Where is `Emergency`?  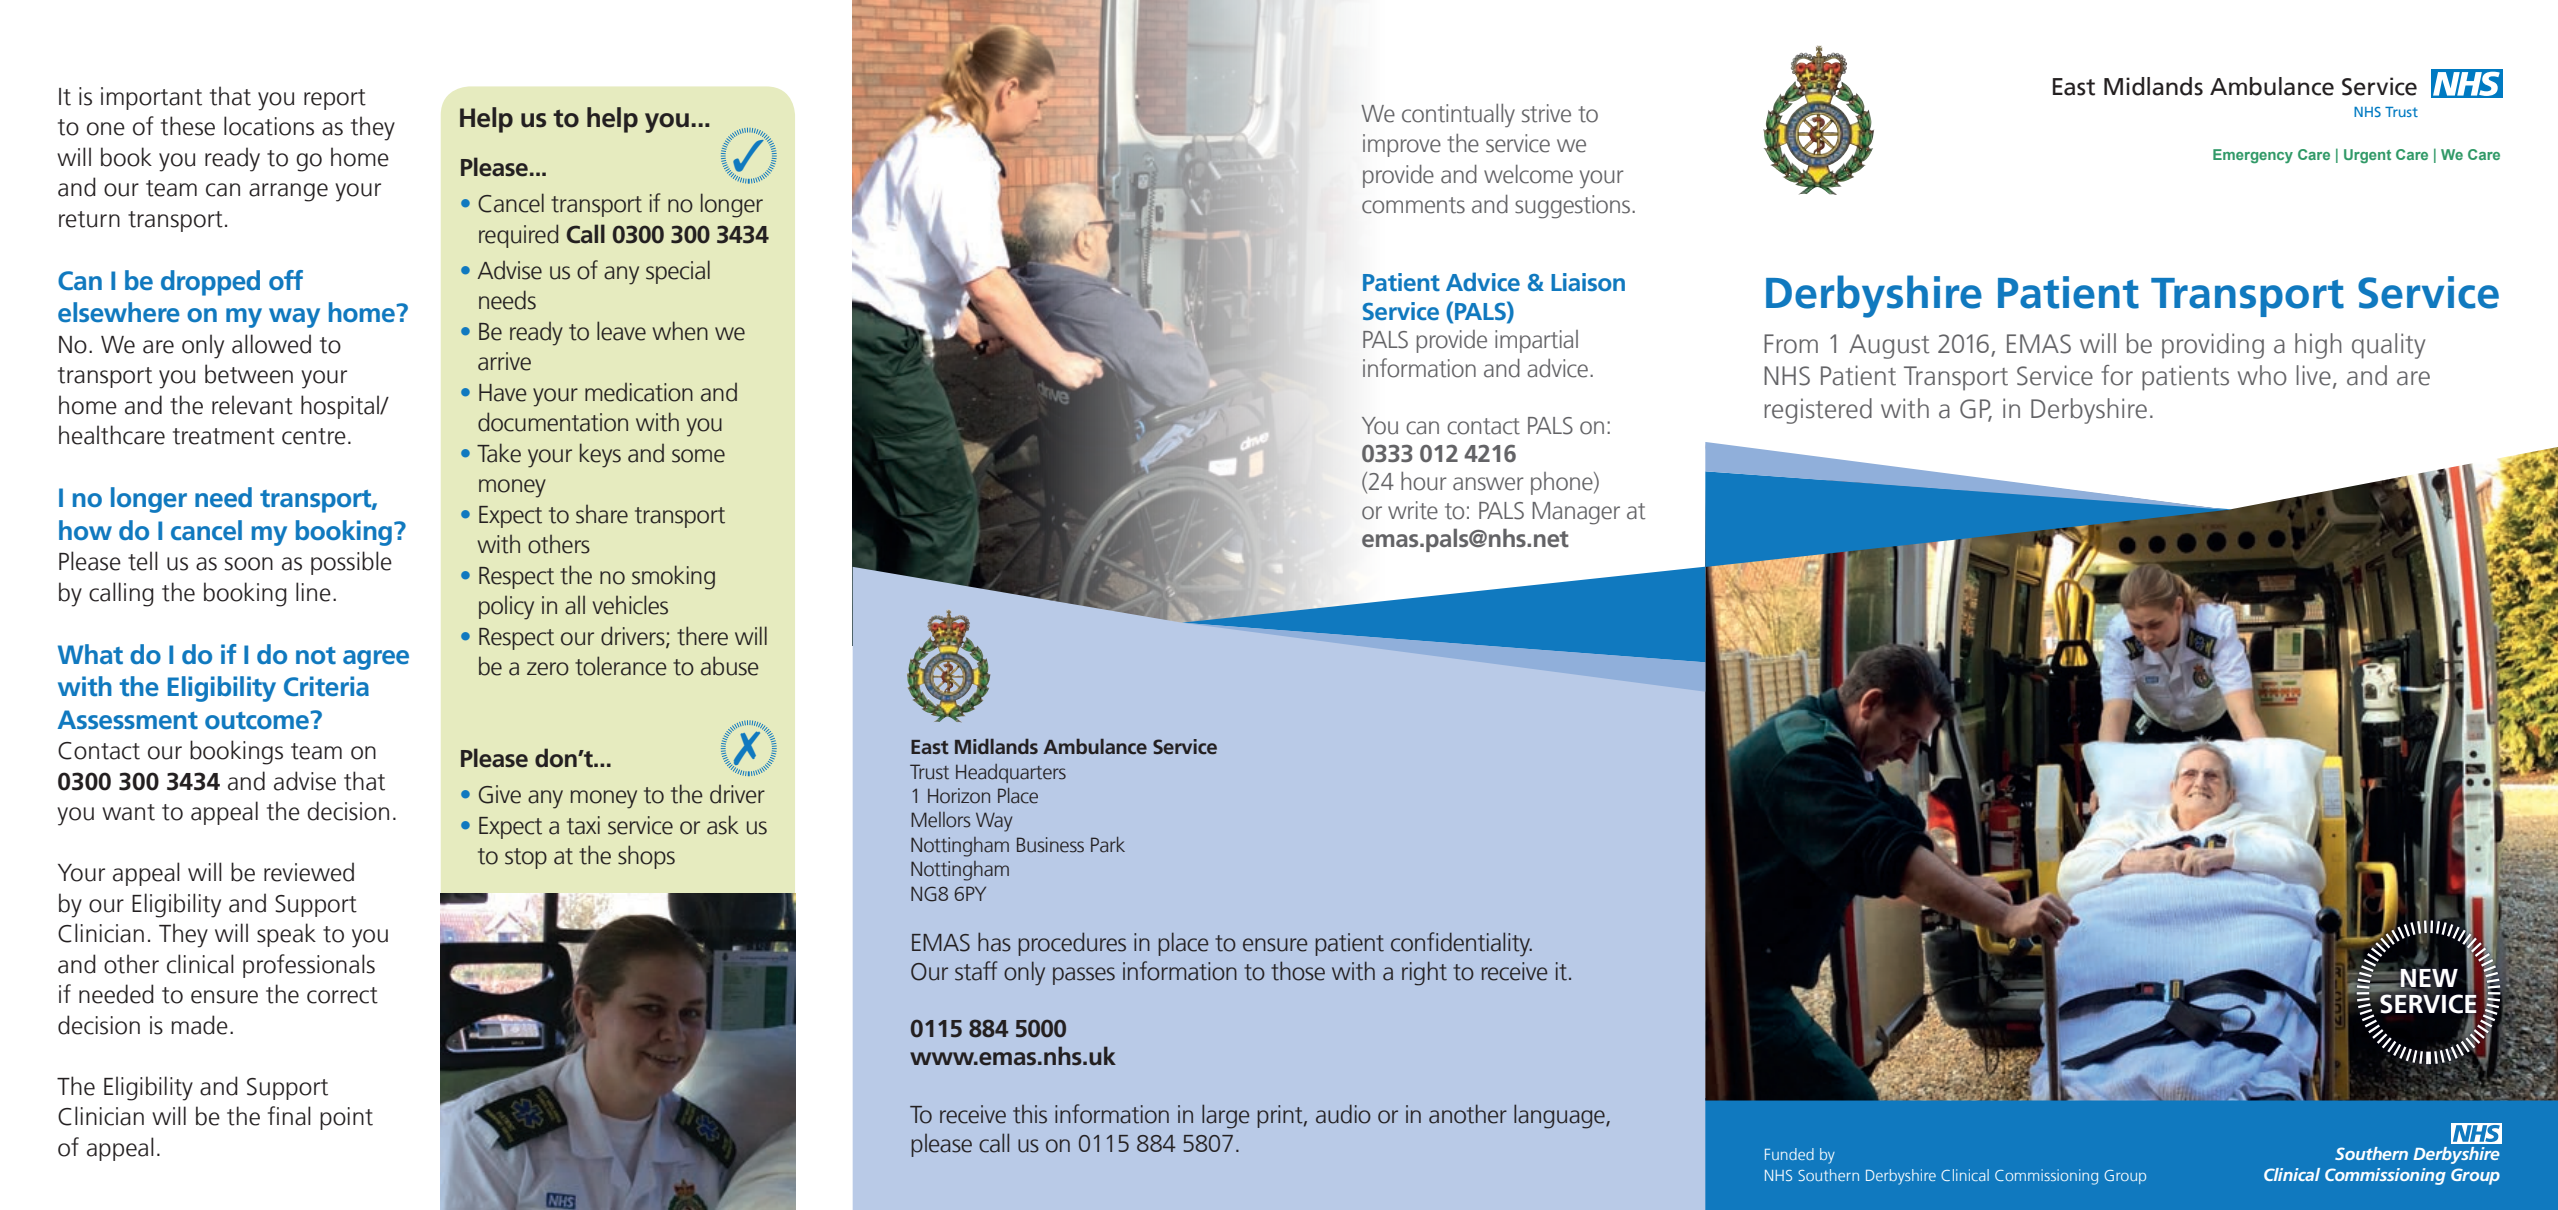
Emergency is located at coordinates (2253, 156).
